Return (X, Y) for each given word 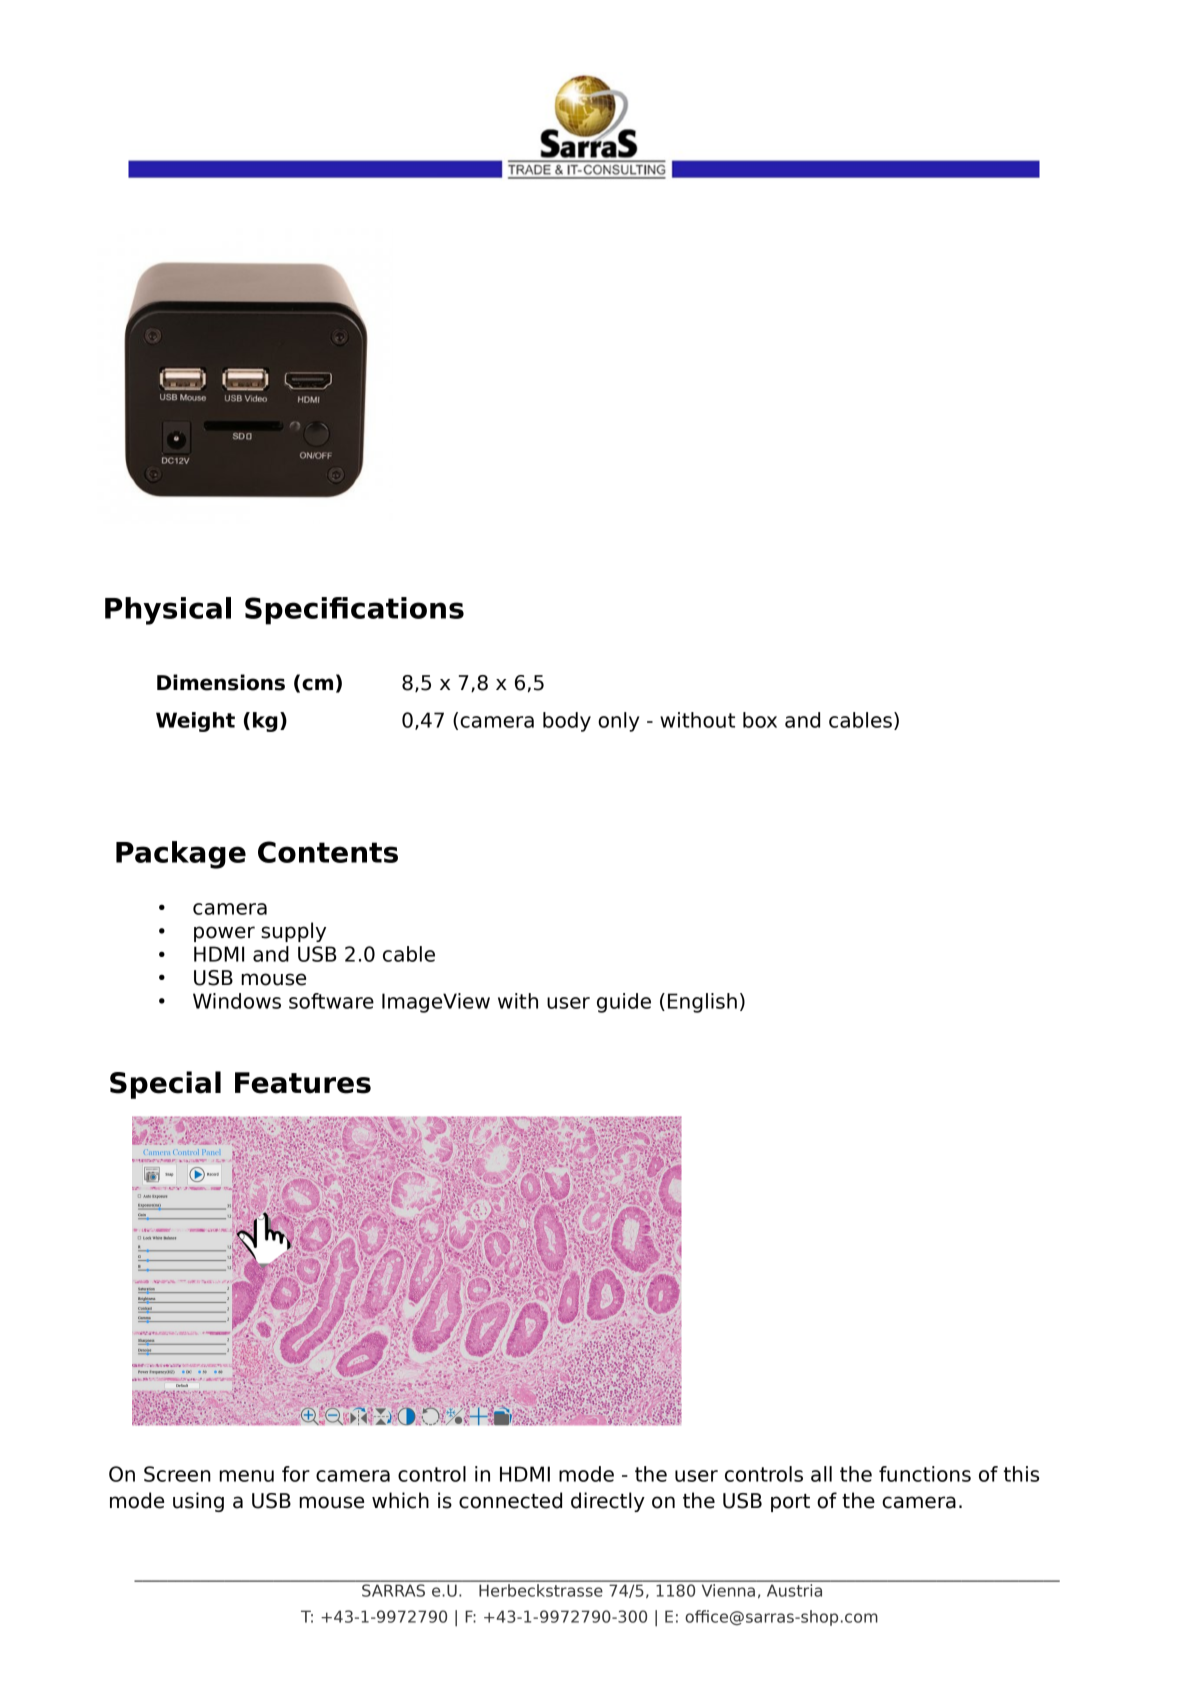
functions (925, 1474)
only (618, 722)
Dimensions (221, 682)
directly (608, 1502)
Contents (328, 852)
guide (624, 1003)
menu (246, 1476)
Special (165, 1085)
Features (303, 1083)
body (567, 722)
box (760, 720)
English (702, 1003)
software (331, 1001)
